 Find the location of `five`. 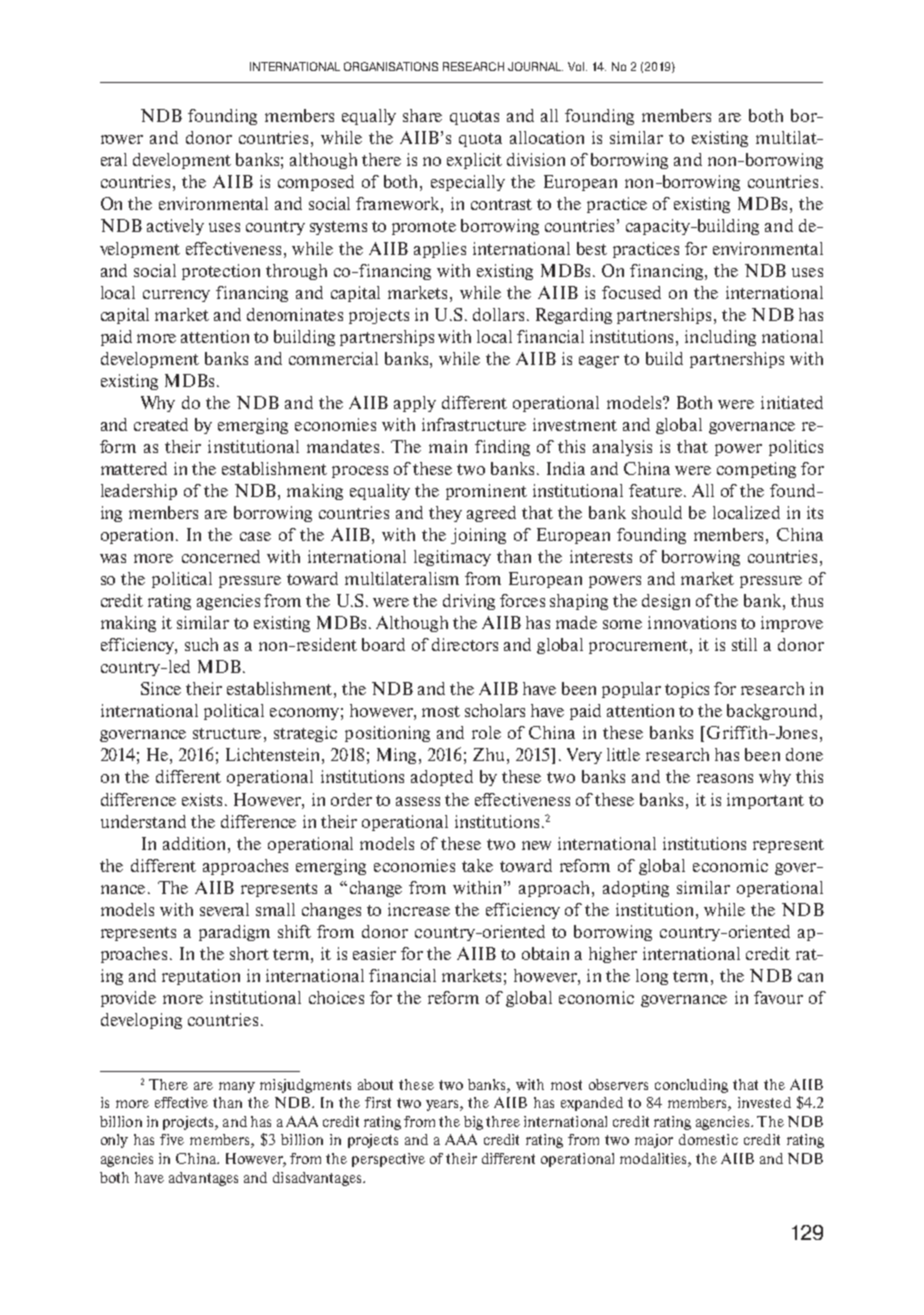

five is located at coordinates (172, 1139).
